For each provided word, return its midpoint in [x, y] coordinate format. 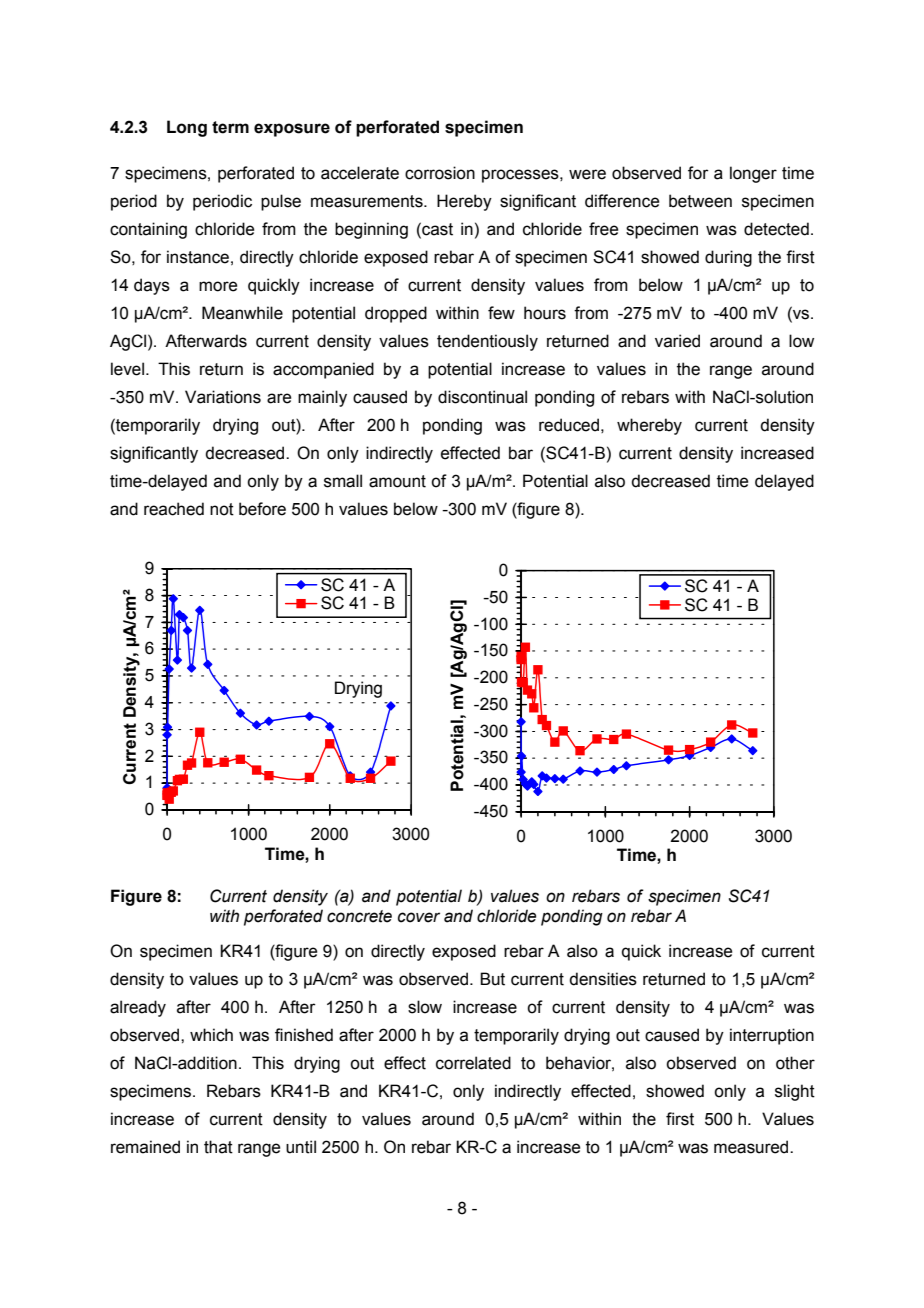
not [222, 509]
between [700, 201]
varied [677, 341]
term [230, 127]
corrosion [440, 173]
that [218, 1147]
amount [397, 481]
